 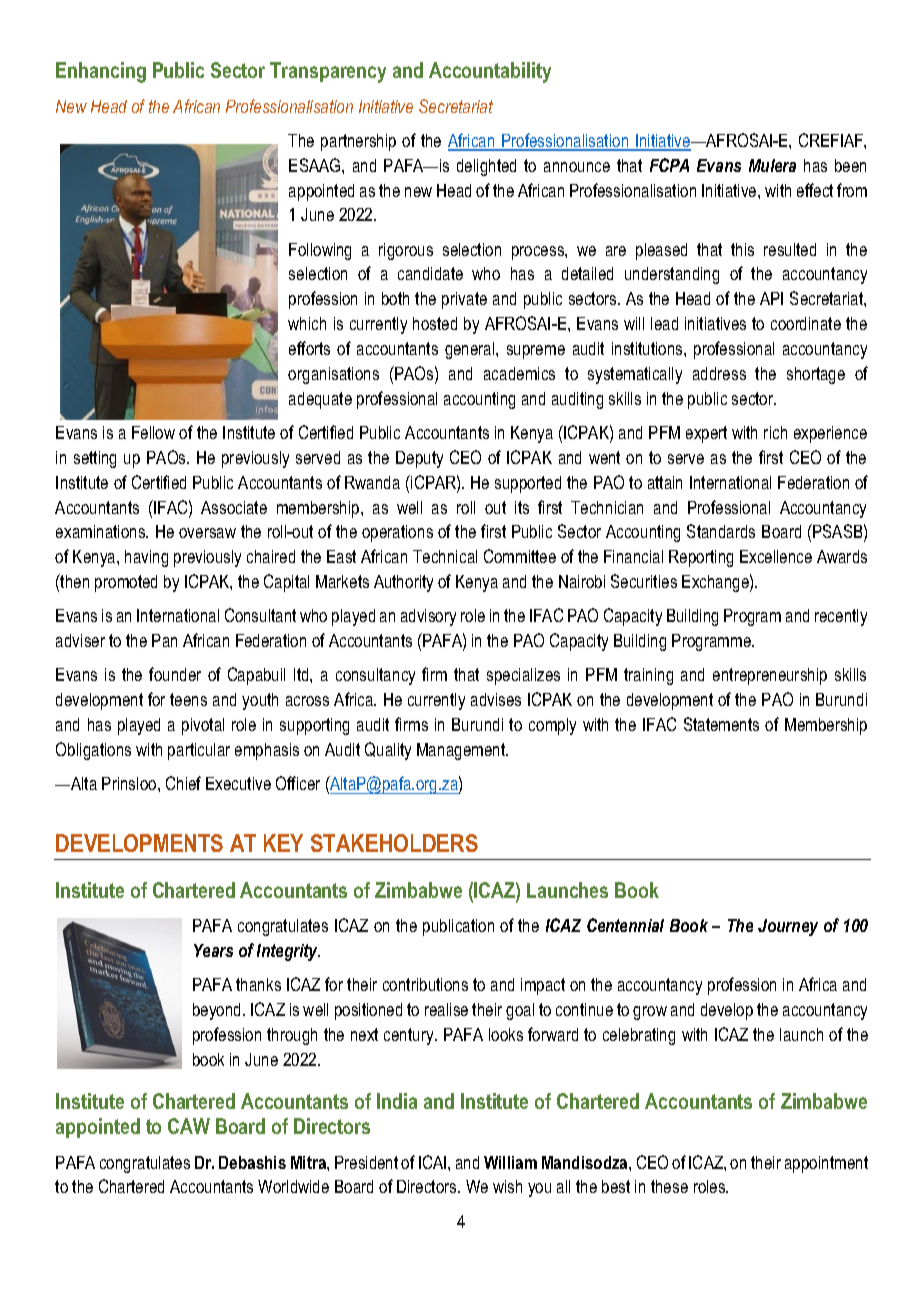 What do you see at coordinates (428, 617) in the page?
I see `advisory` at bounding box center [428, 617].
